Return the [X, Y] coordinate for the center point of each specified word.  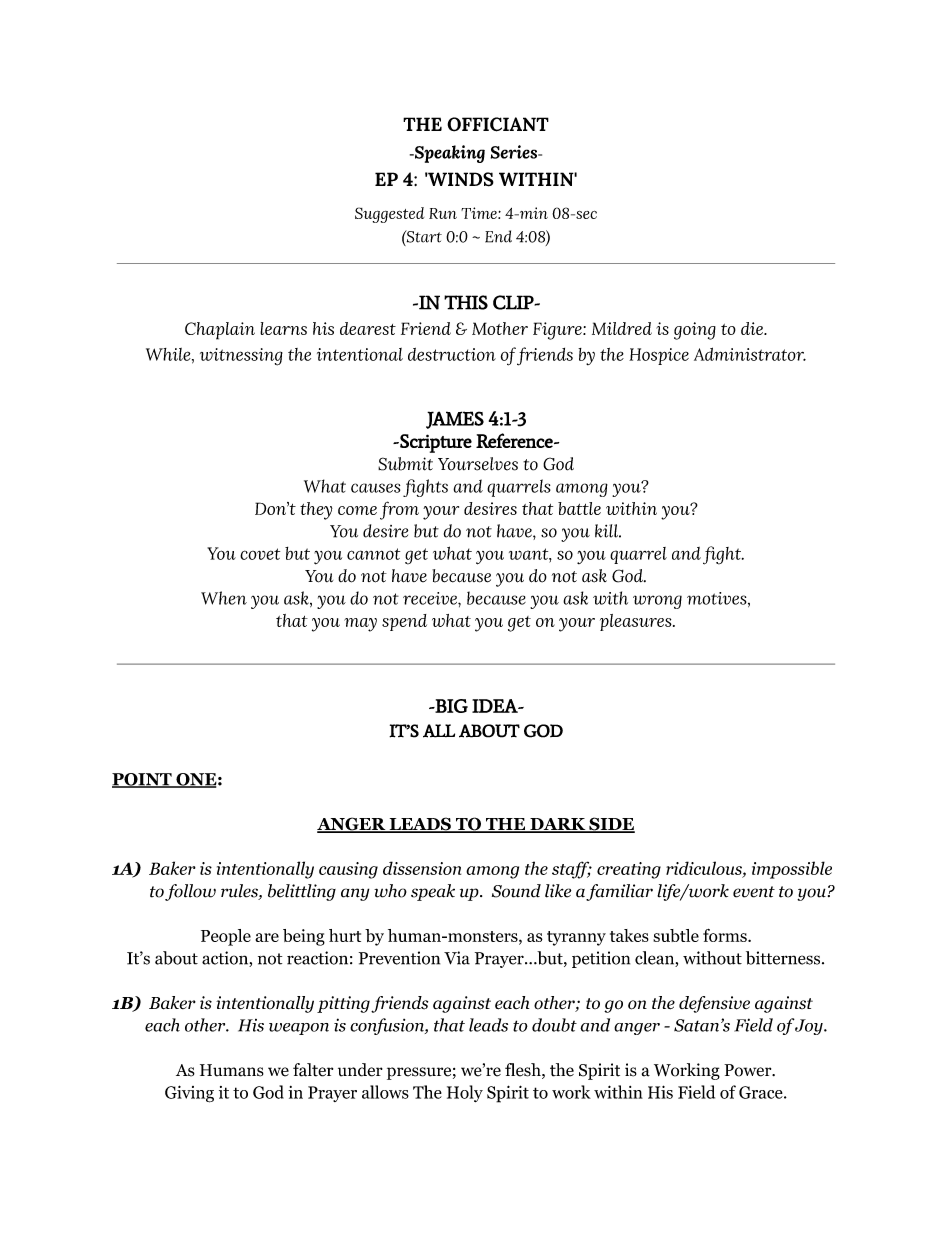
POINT [143, 780]
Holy [465, 1093]
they [316, 511]
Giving [189, 1094]
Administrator [750, 354]
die [753, 328]
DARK [558, 825]
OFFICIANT [498, 124]
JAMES [455, 420]
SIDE [611, 825]
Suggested [389, 215]
